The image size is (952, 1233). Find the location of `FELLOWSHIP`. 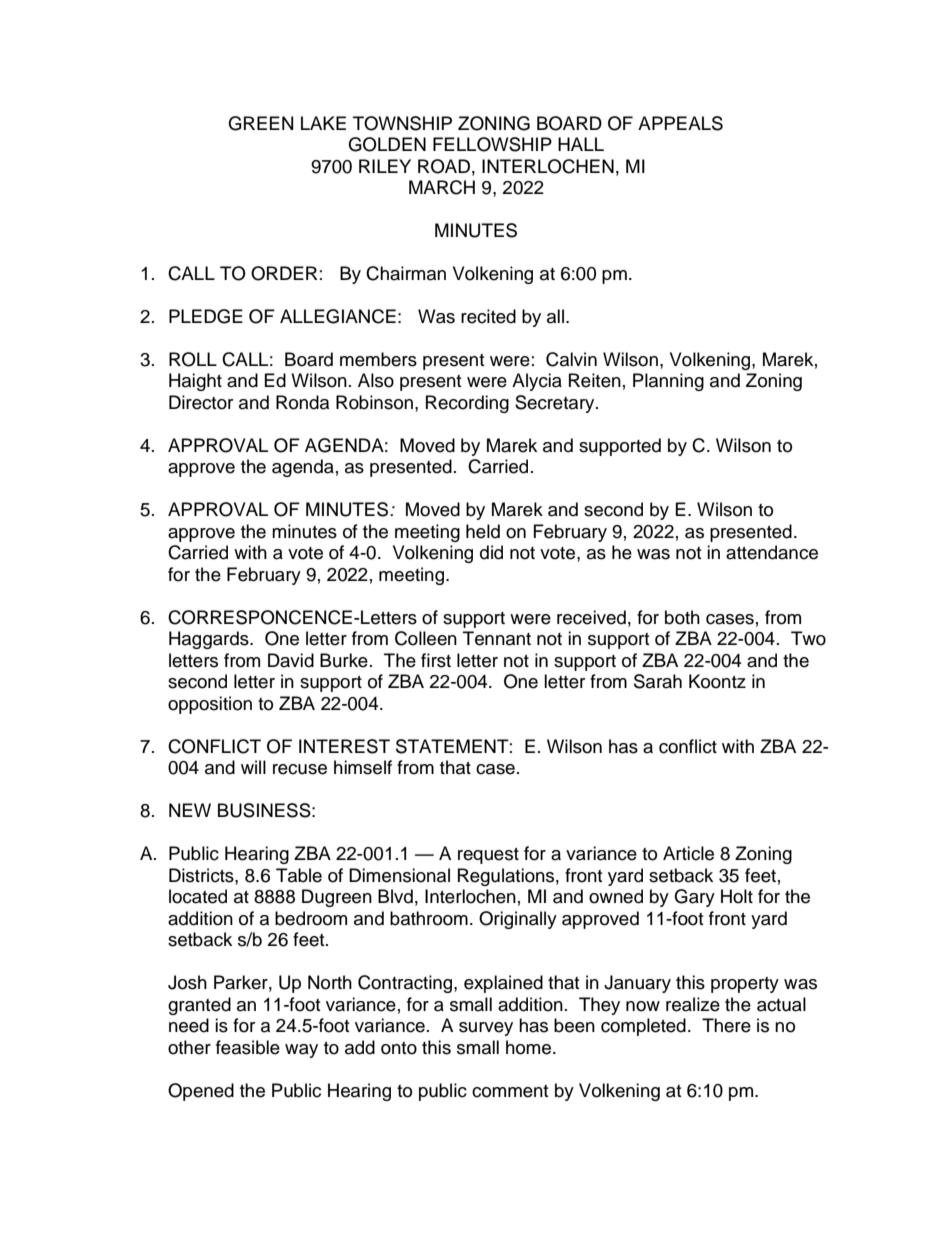

FELLOWSHIP is located at coordinates (492, 144).
